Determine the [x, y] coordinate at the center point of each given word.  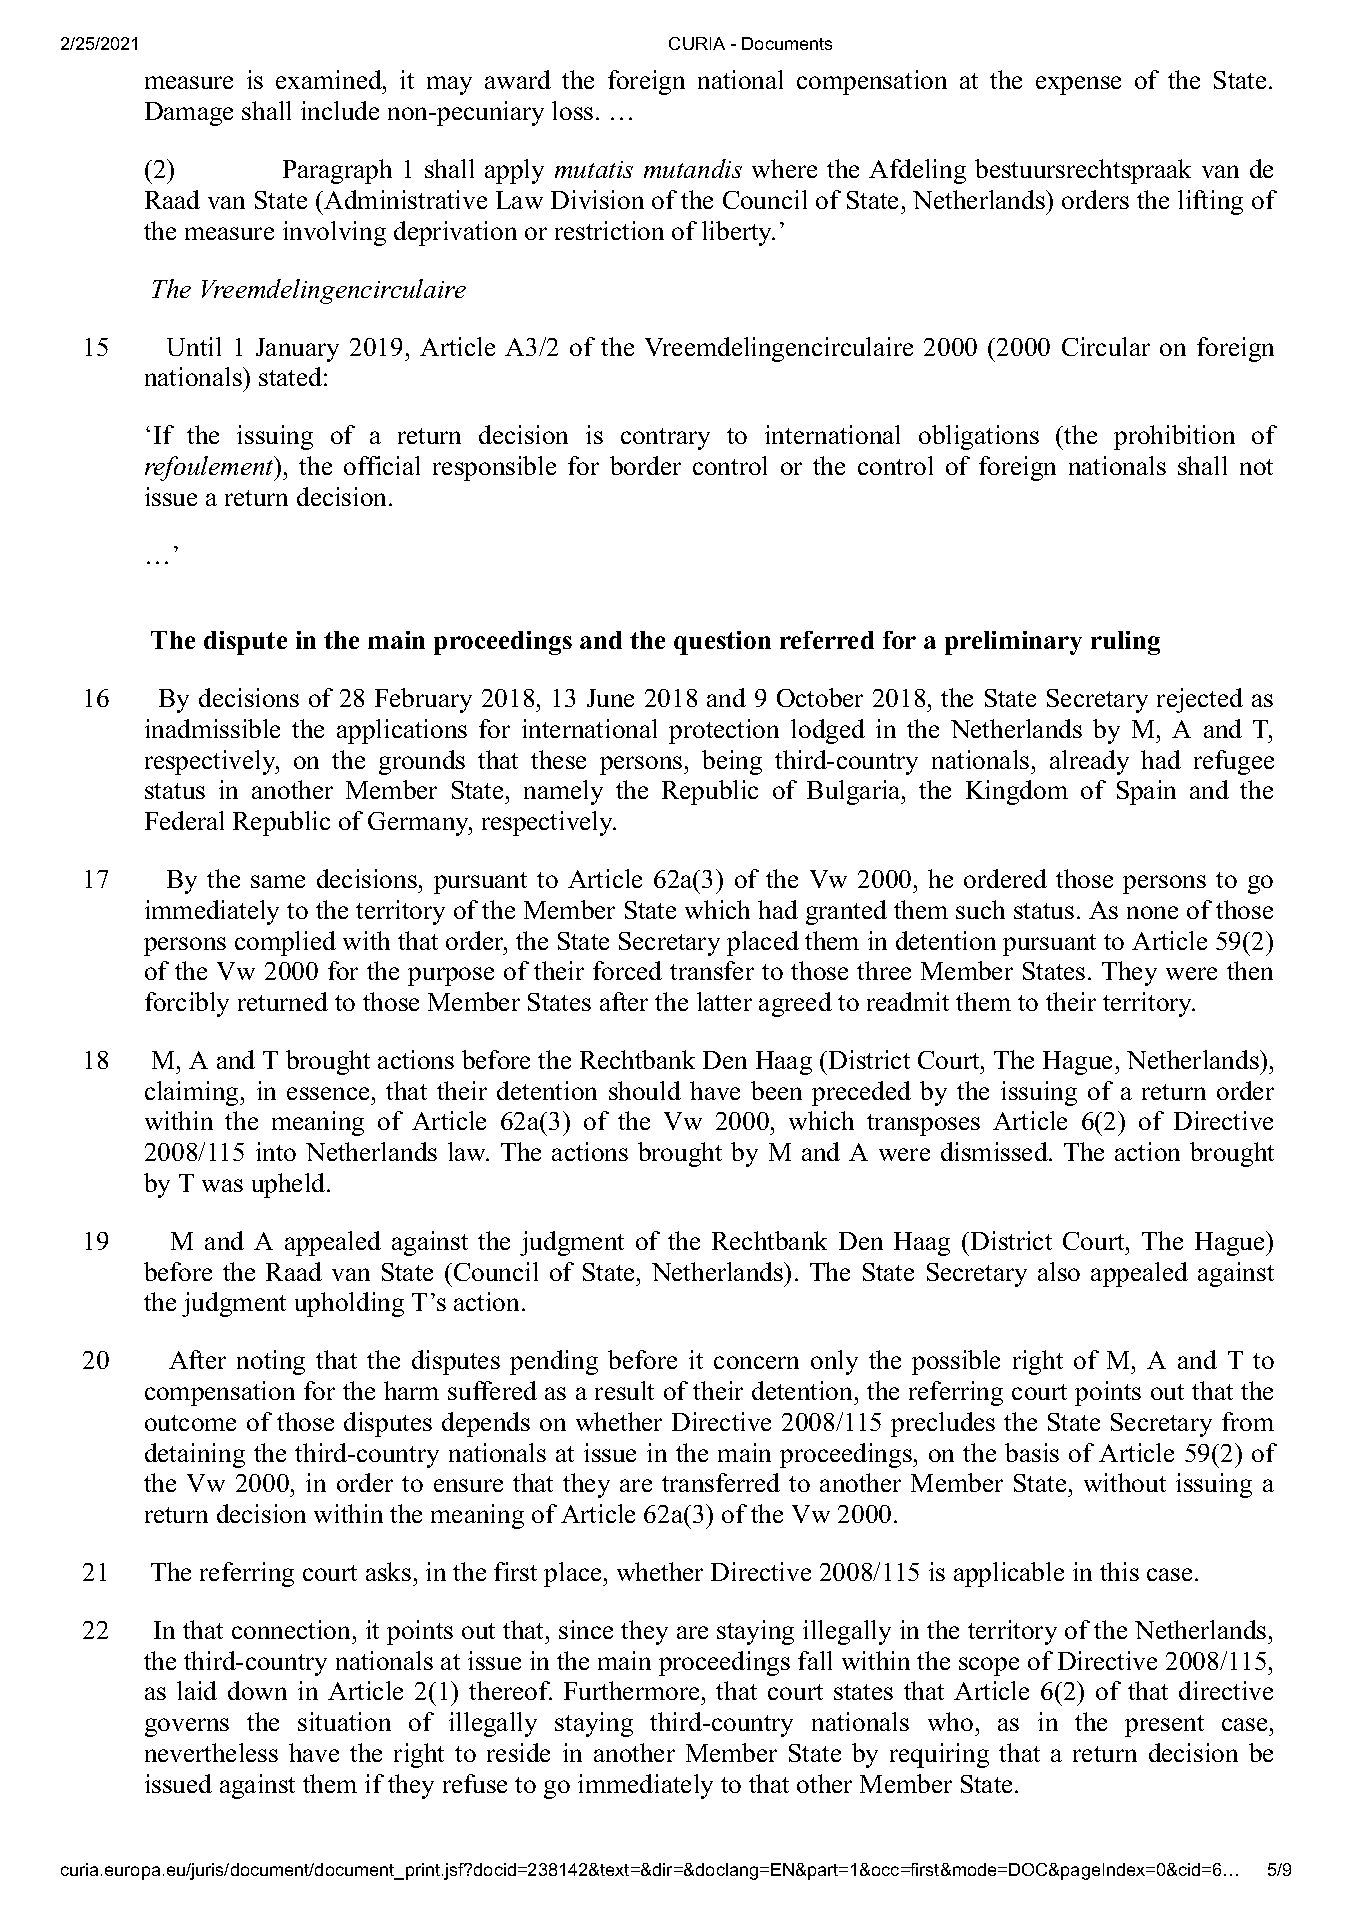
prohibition [1174, 437]
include [340, 110]
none [1152, 912]
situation [344, 1721]
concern [756, 1362]
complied [285, 943]
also [1059, 1271]
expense [1078, 85]
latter [724, 1001]
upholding [349, 1304]
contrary [665, 439]
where [784, 168]
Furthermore [631, 1690]
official [382, 465]
